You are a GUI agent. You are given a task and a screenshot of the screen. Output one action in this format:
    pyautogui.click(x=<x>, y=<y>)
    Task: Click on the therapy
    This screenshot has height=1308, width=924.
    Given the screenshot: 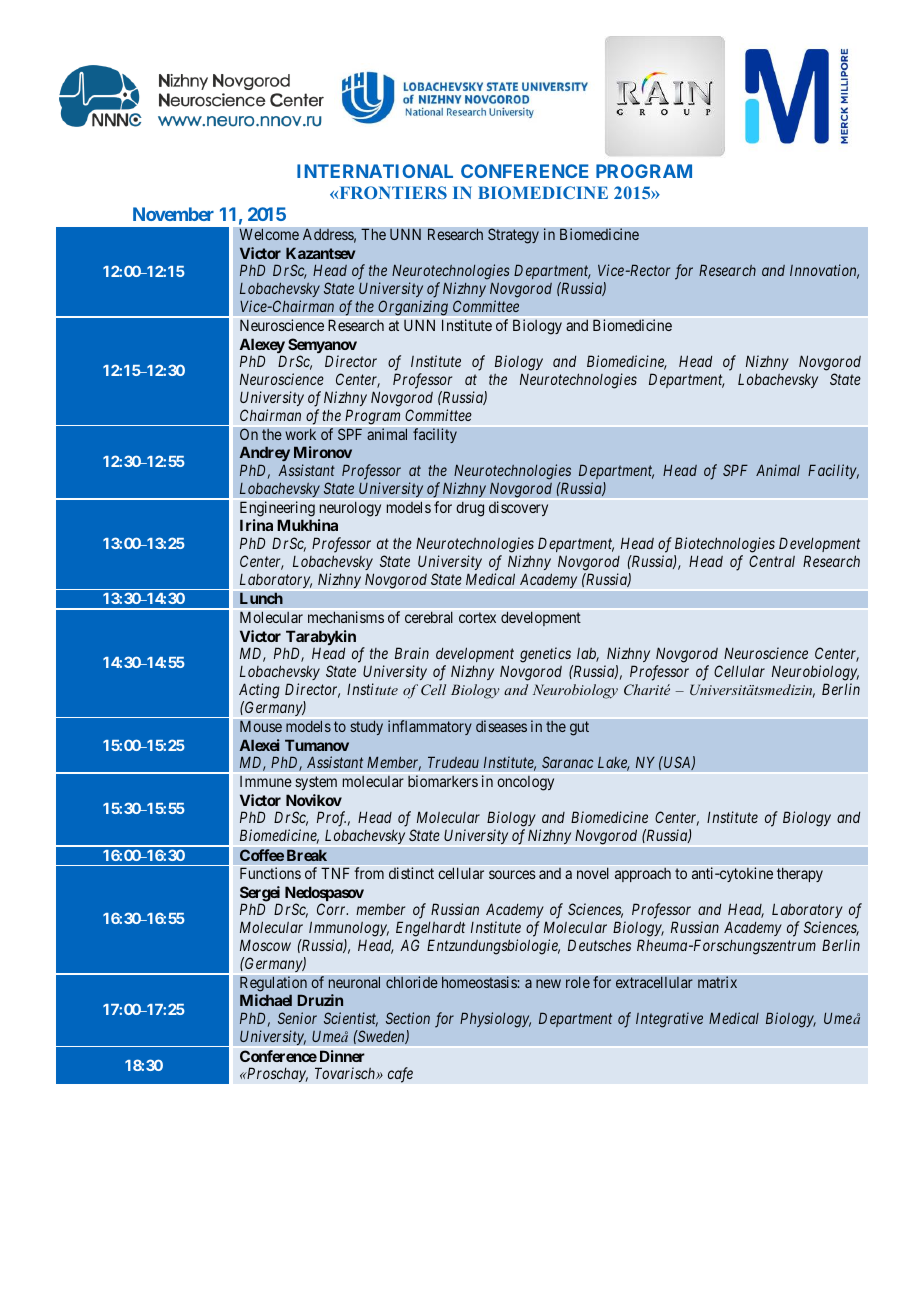 What is the action you would take?
    pyautogui.click(x=800, y=874)
